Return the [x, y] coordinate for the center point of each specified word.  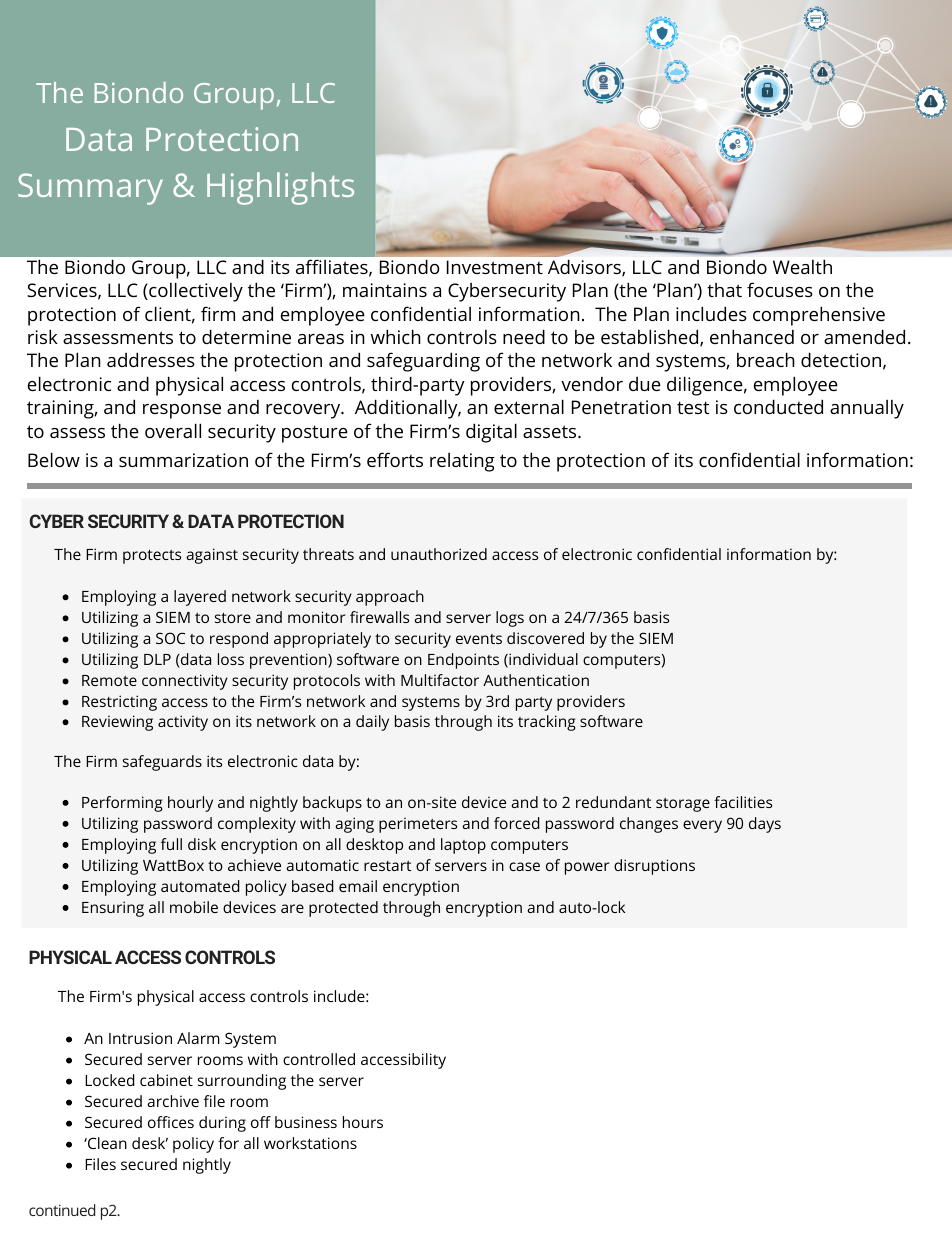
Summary [90, 189]
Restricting [119, 703]
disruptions [654, 867]
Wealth [802, 266]
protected [343, 909]
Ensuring [113, 909]
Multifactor [440, 680]
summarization [183, 460]
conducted [778, 406]
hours [363, 1122]
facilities [743, 802]
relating [462, 462]
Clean [106, 1143]
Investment [495, 267]
